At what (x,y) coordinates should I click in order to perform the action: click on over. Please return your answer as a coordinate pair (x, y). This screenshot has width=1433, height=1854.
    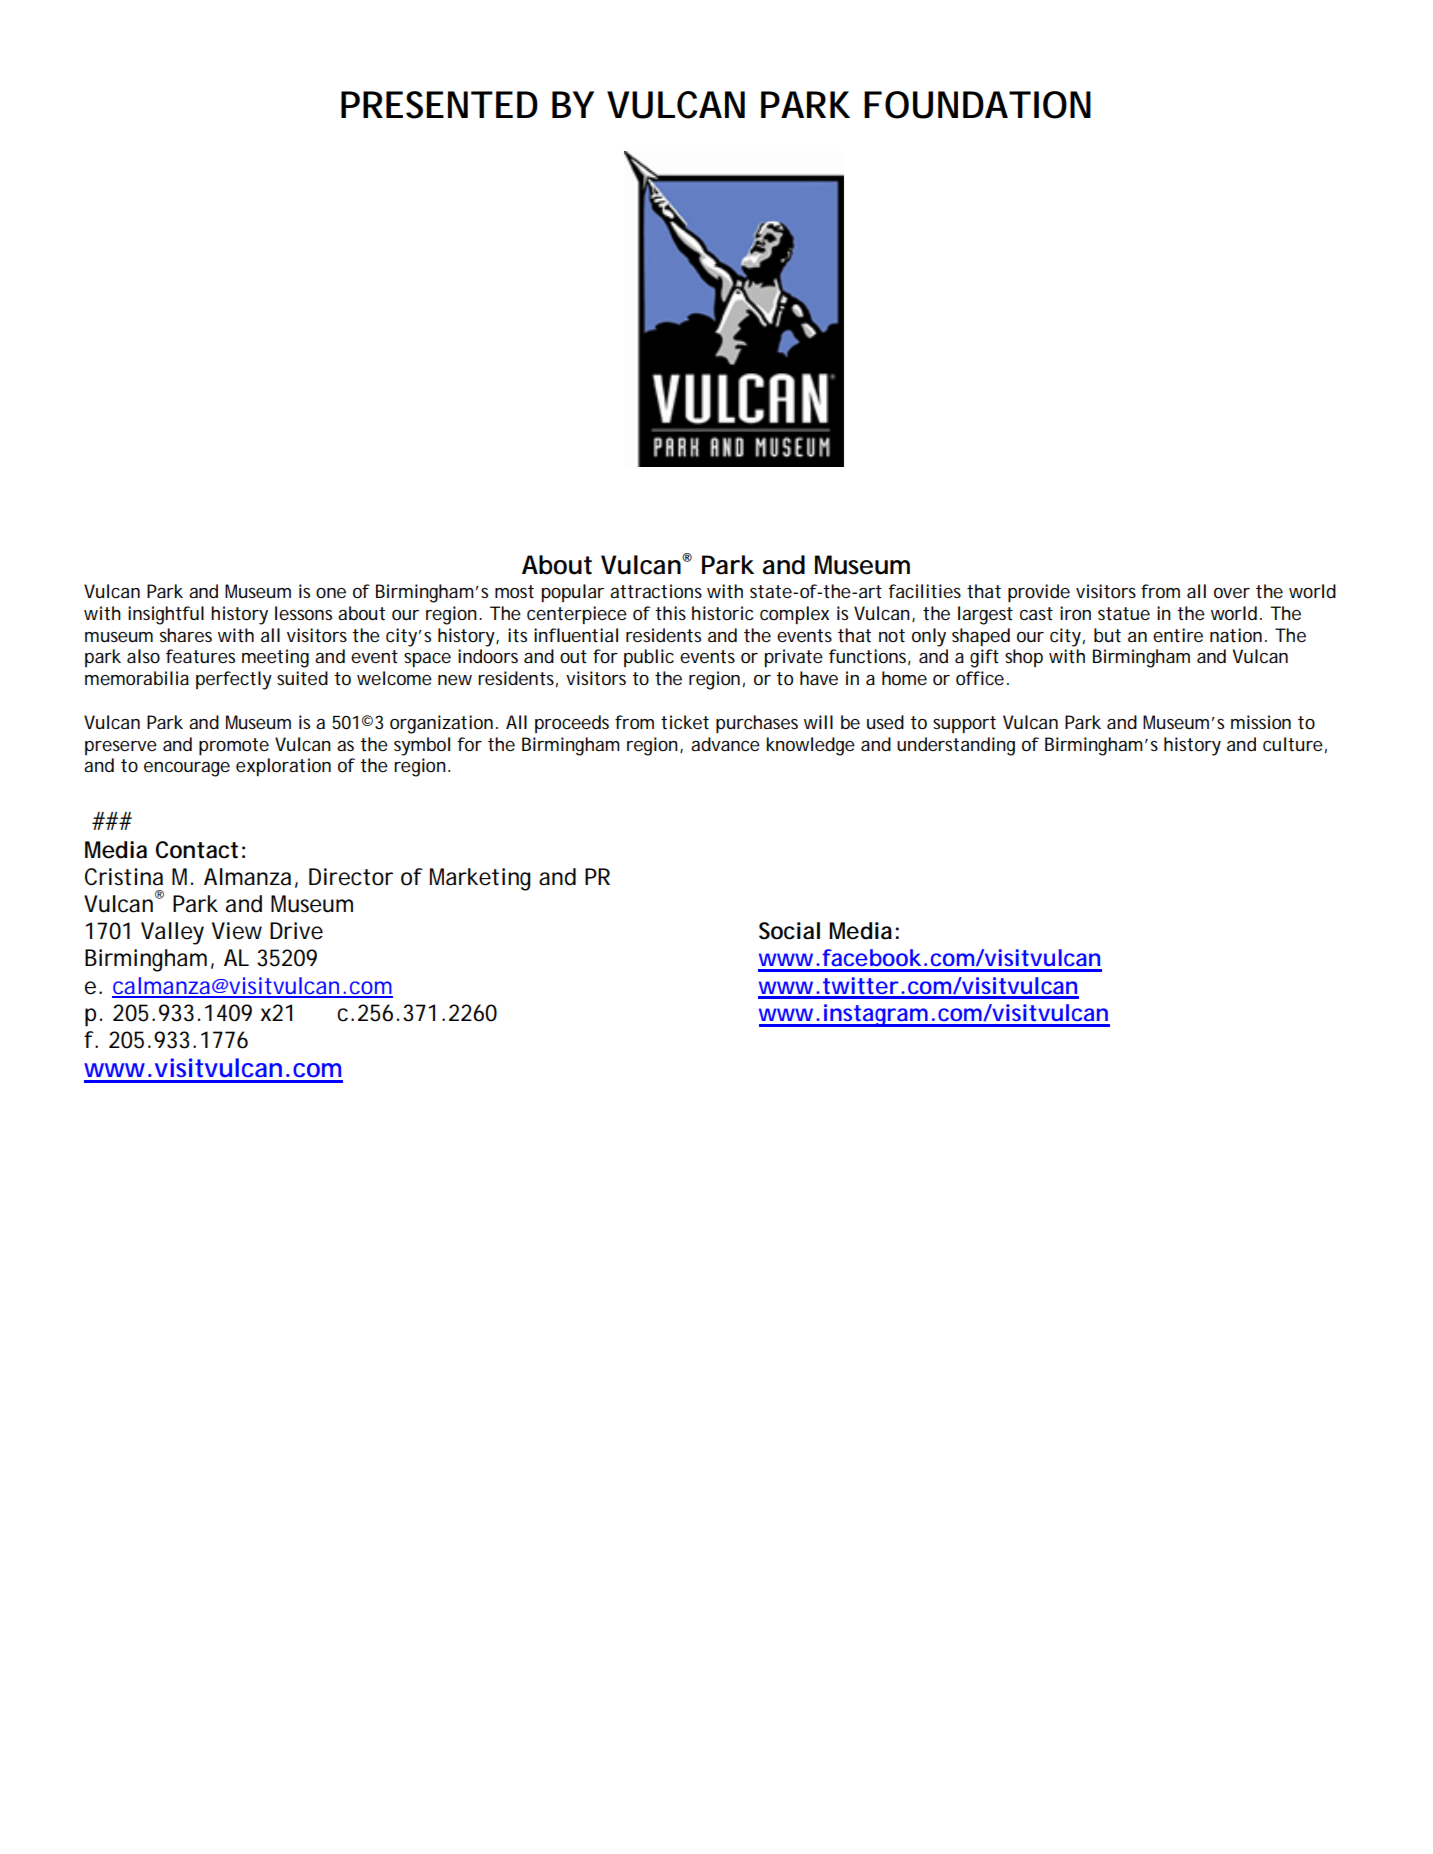
    Looking at the image, I should click on (1232, 593).
